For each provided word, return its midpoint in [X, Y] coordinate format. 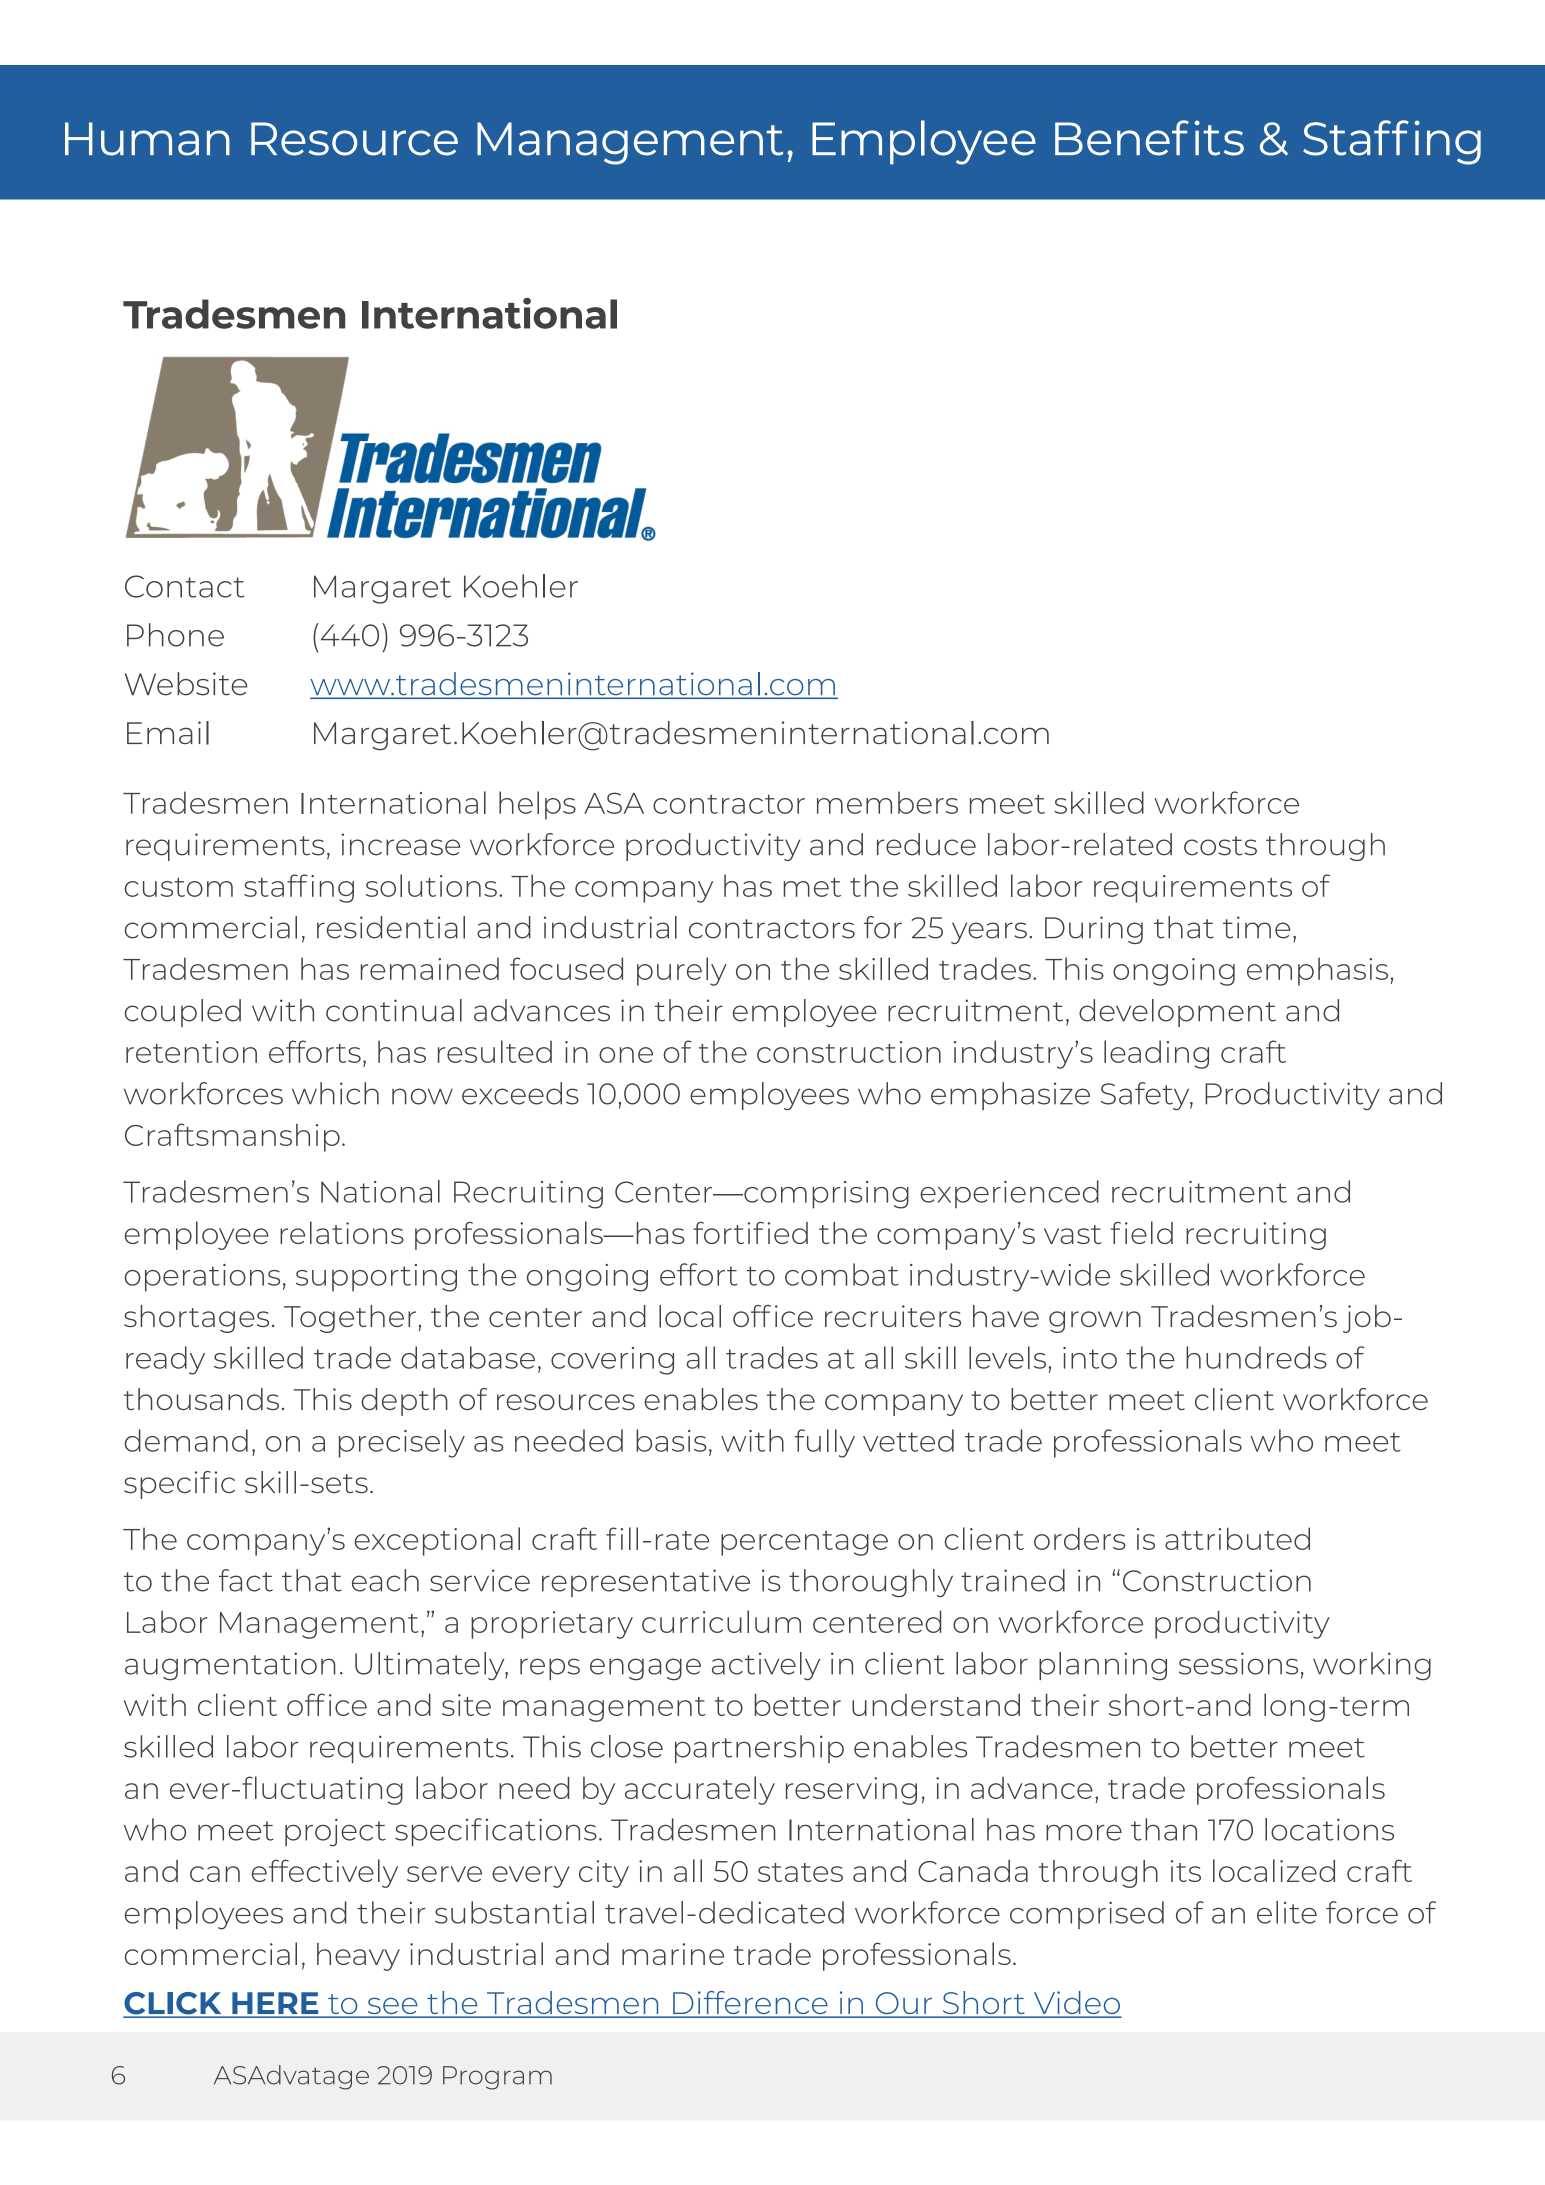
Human [147, 139]
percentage [804, 1543]
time [1256, 927]
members [887, 802]
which [335, 1093]
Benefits [1149, 138]
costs [1220, 846]
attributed [1237, 1538]
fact [246, 1580]
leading [1156, 1054]
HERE [275, 2004]
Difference [750, 2004]
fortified [750, 1233]
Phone [175, 635]
